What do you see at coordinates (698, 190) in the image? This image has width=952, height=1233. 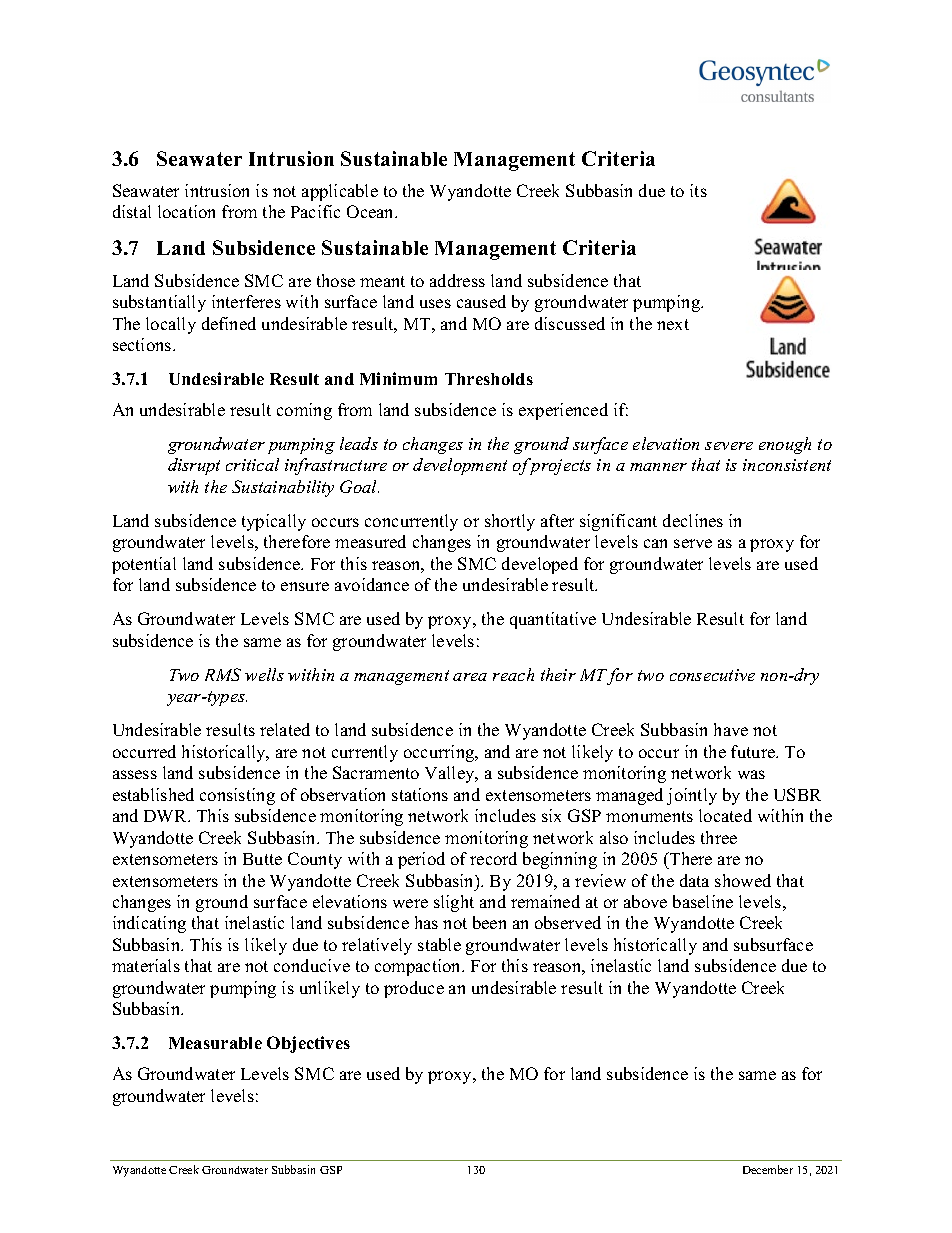 I see `its` at bounding box center [698, 190].
